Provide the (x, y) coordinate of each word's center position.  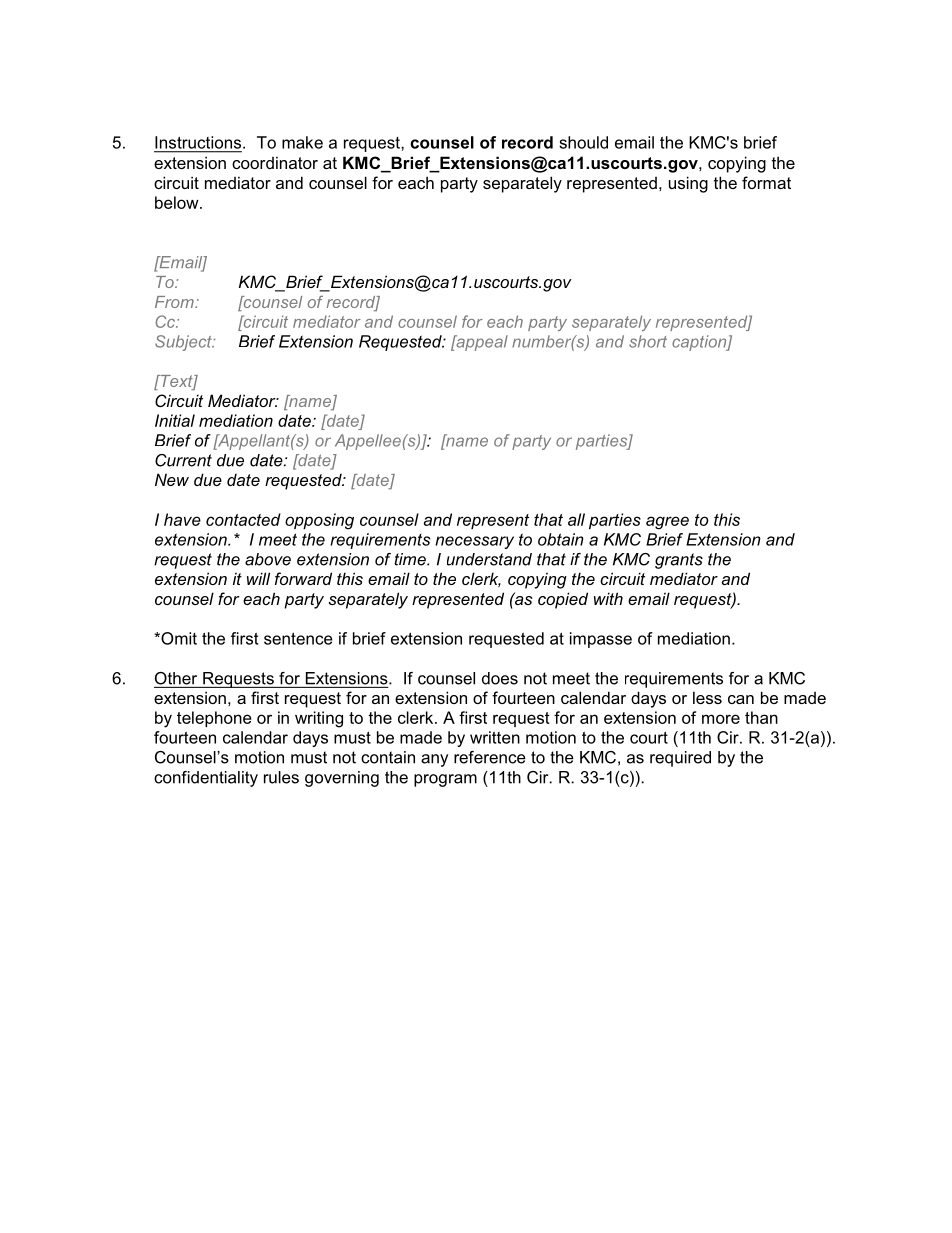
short (648, 341)
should (583, 142)
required (680, 759)
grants (679, 561)
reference (490, 757)
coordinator (275, 162)
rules (281, 777)
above (268, 559)
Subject (184, 343)
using (688, 184)
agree (667, 523)
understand (489, 559)
